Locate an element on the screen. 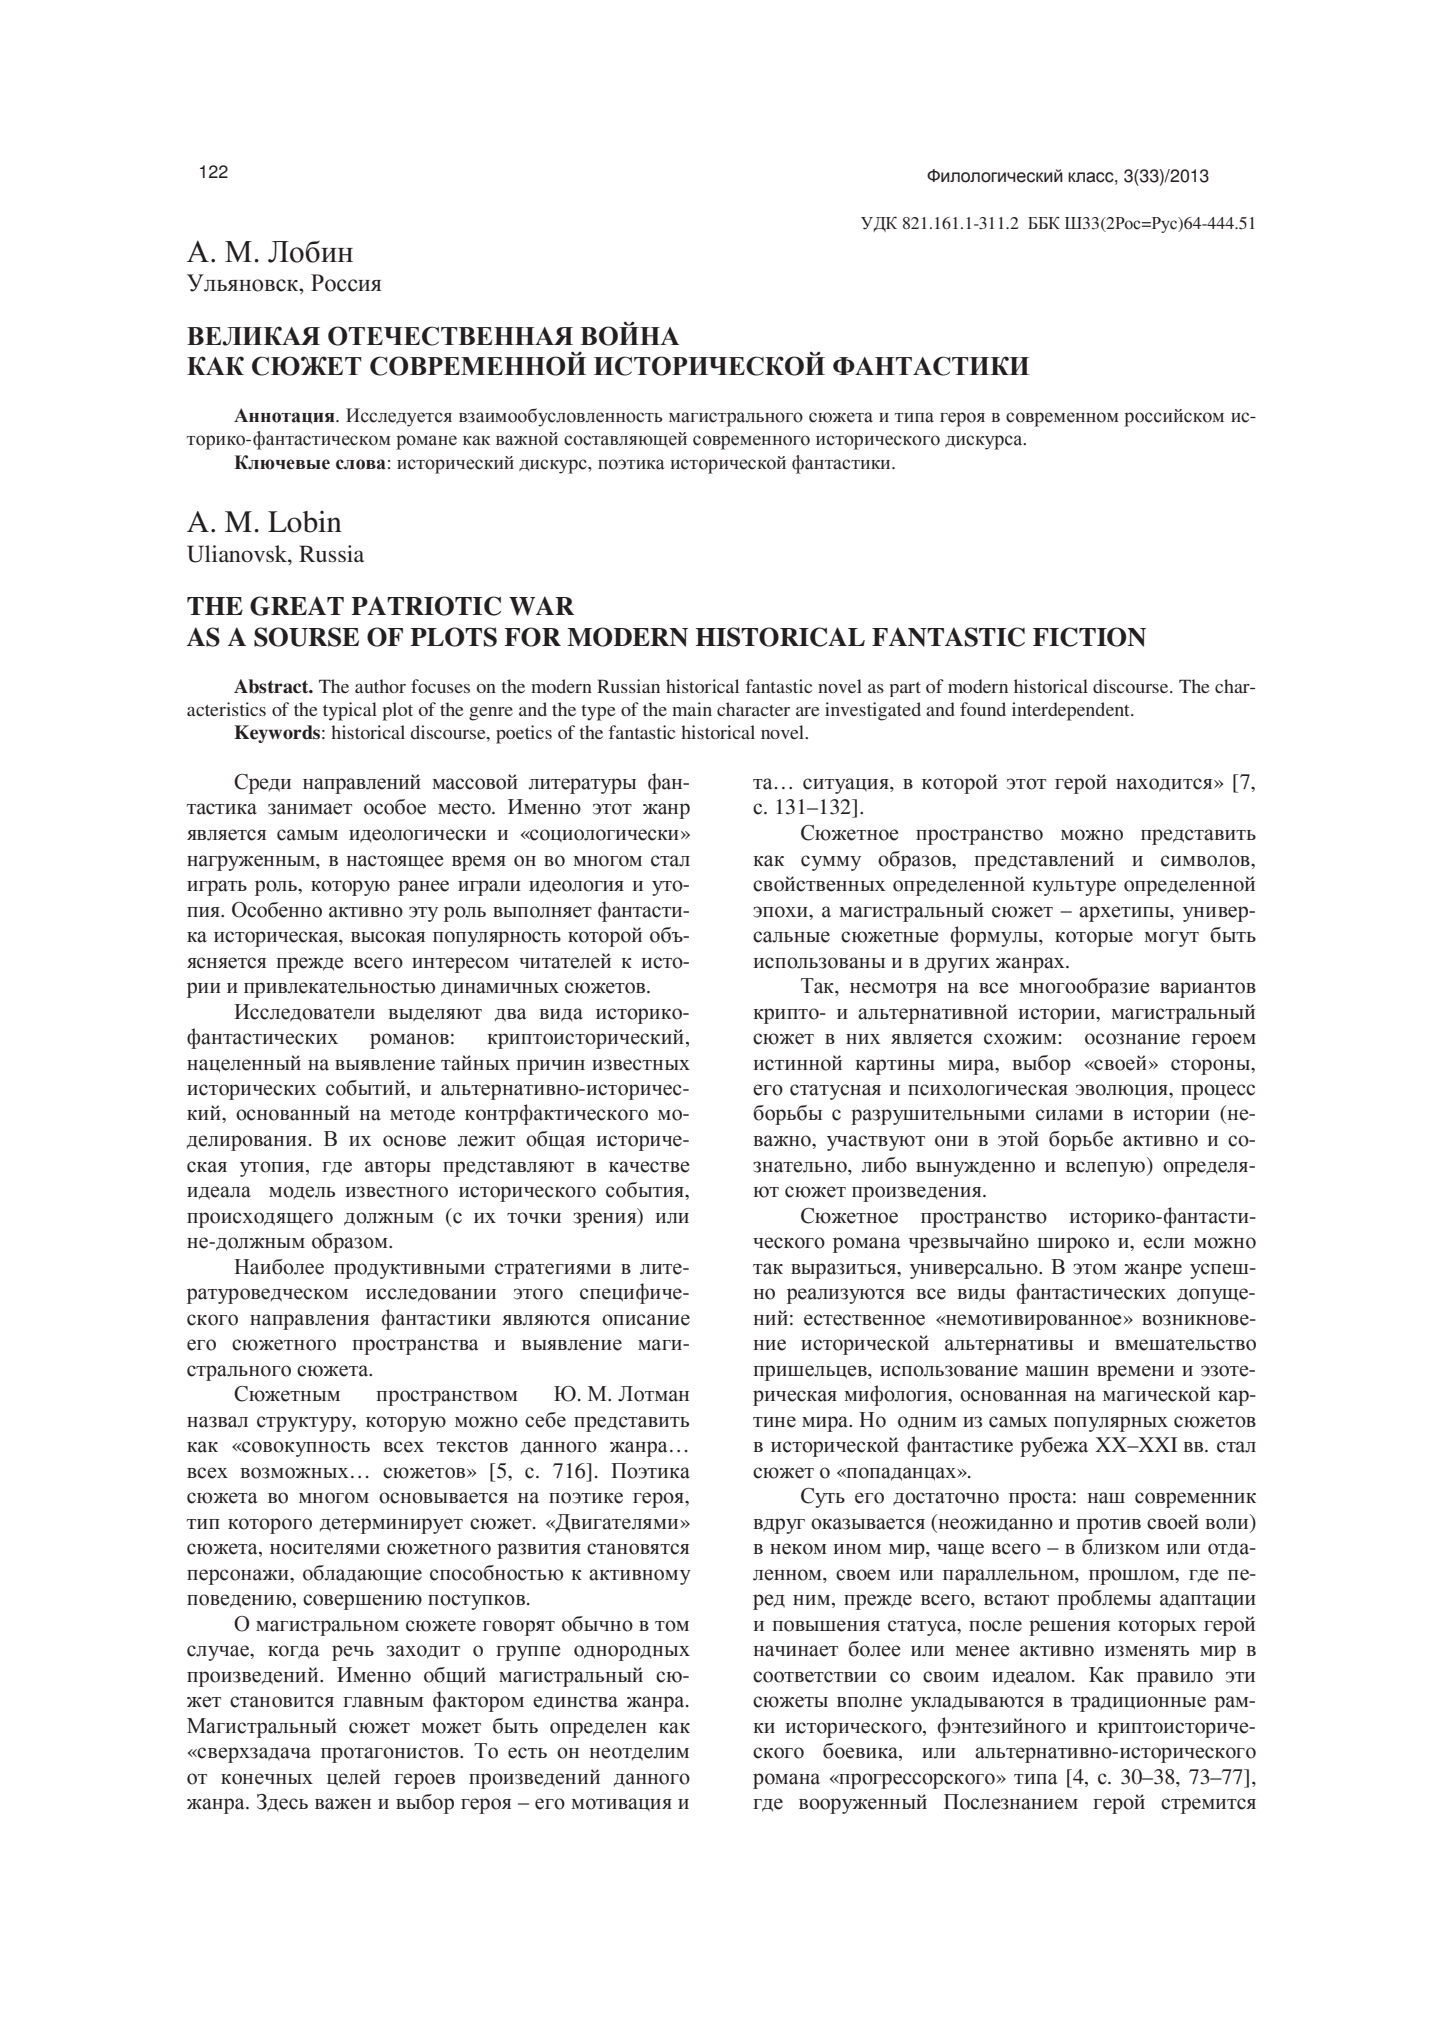  author is located at coordinates (380, 686).
